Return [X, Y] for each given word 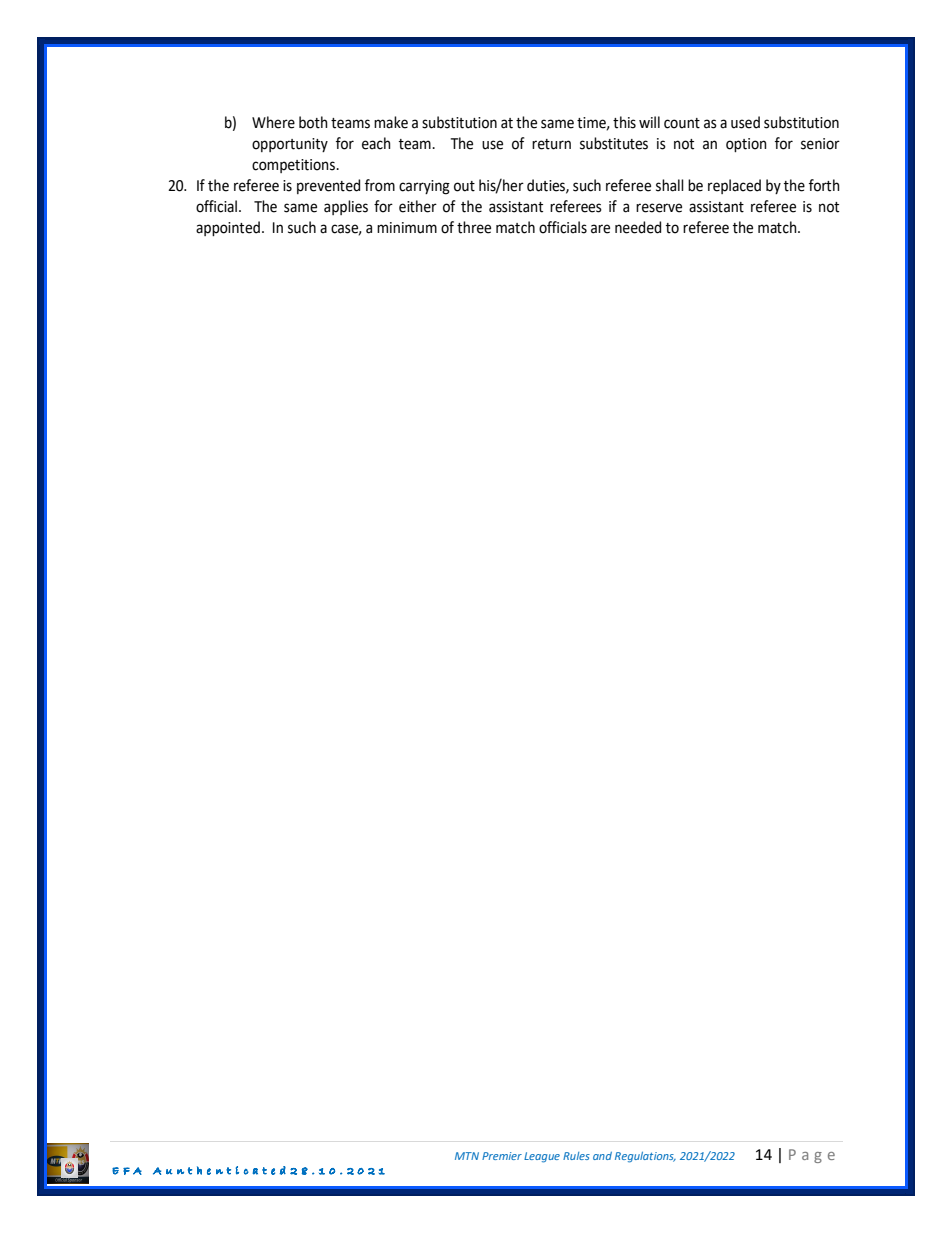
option [746, 145]
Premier [502, 1156]
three [474, 227]
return [551, 144]
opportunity [290, 145]
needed [638, 227]
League [542, 1157]
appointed [228, 228]
